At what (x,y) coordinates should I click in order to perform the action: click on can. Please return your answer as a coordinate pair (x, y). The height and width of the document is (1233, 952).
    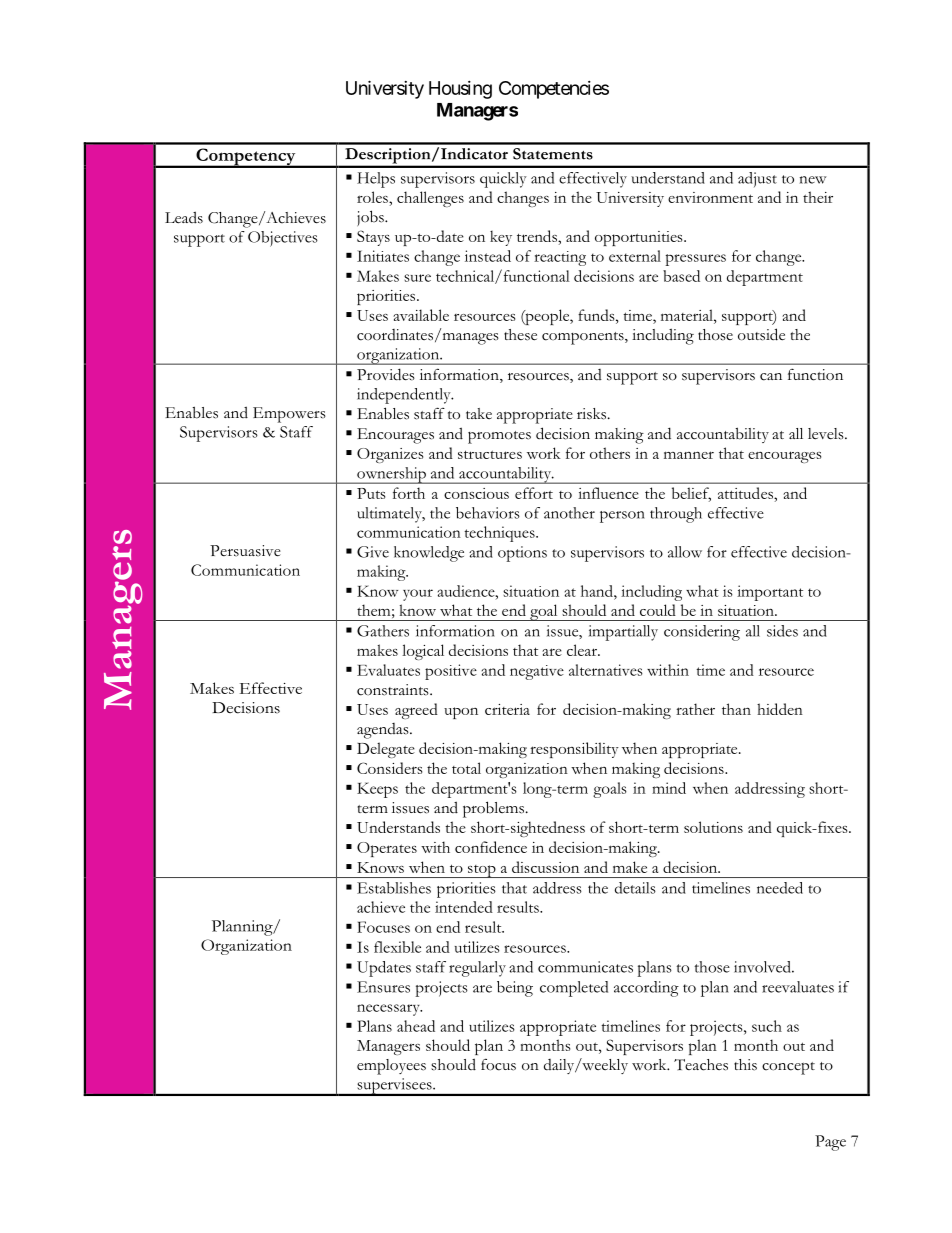
    Looking at the image, I should click on (771, 377).
